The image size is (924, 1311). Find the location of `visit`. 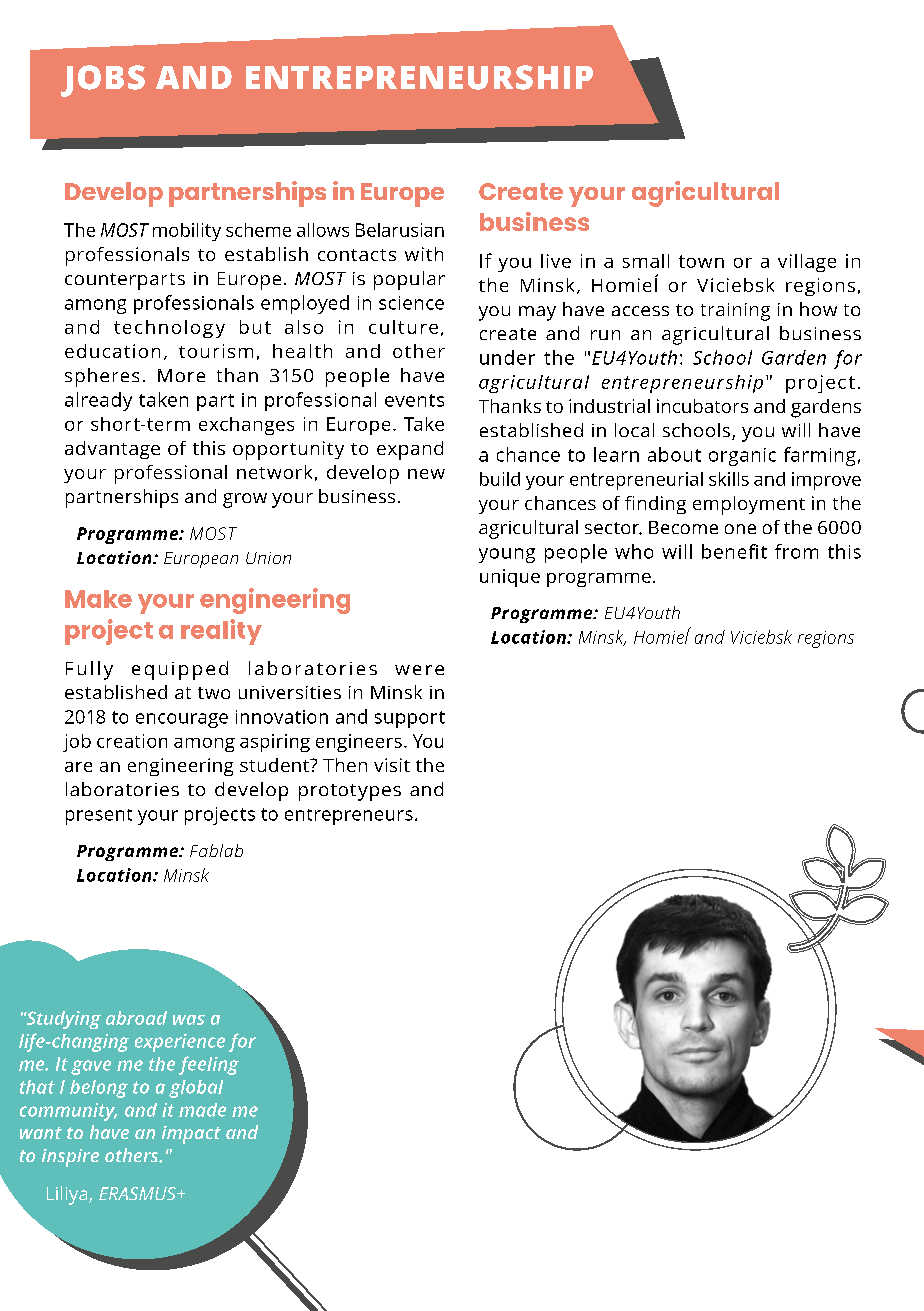

visit is located at coordinates (392, 765).
